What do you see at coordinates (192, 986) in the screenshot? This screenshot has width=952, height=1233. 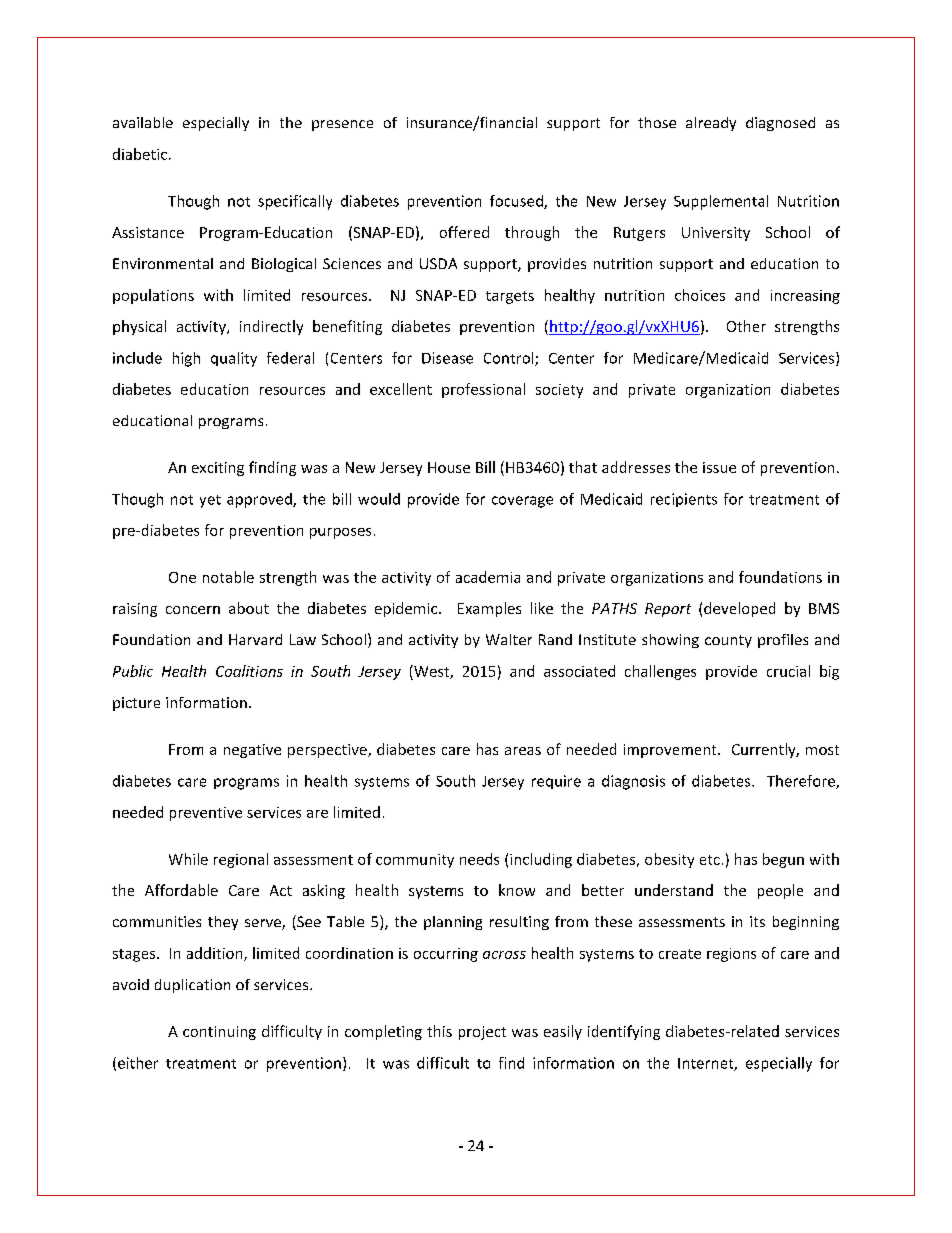 I see `duplication` at bounding box center [192, 986].
